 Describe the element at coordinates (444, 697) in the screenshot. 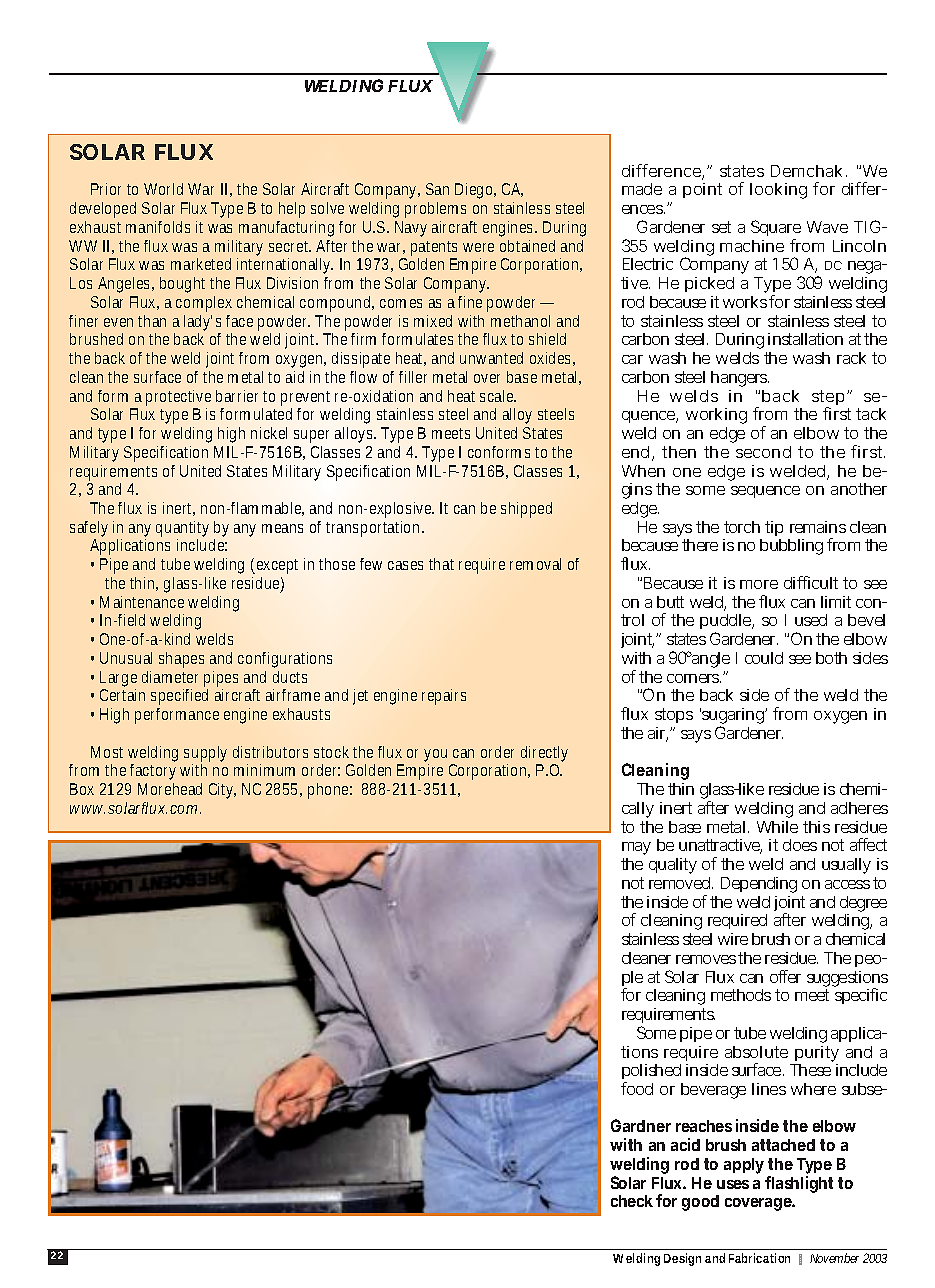

I see `repairs` at that location.
